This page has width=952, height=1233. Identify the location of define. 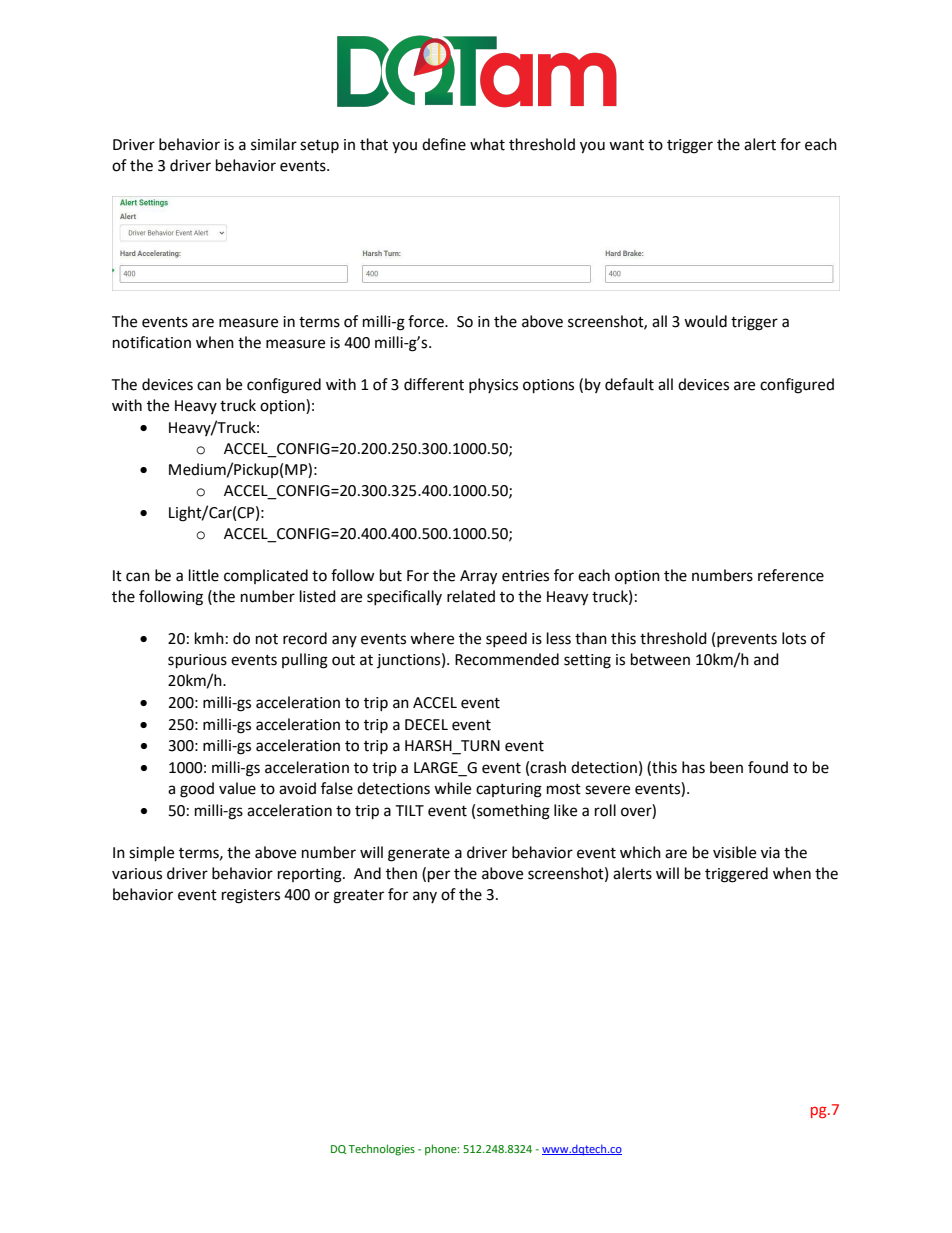
(444, 144).
